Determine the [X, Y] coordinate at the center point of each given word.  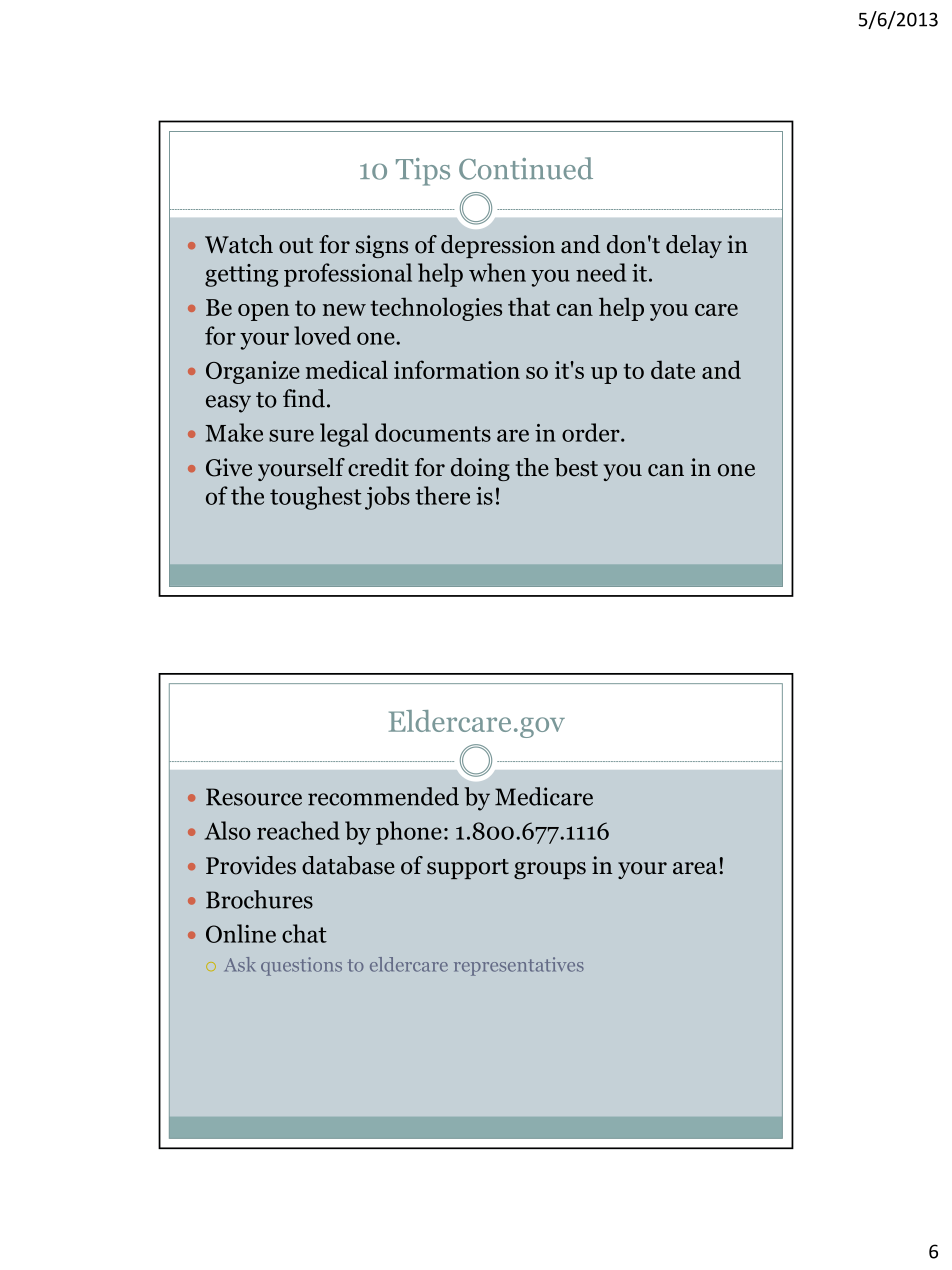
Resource [254, 797]
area [696, 868]
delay [694, 246]
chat [304, 933]
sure [291, 435]
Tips [423, 172]
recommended [383, 796]
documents [433, 432]
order [592, 432]
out [296, 246]
